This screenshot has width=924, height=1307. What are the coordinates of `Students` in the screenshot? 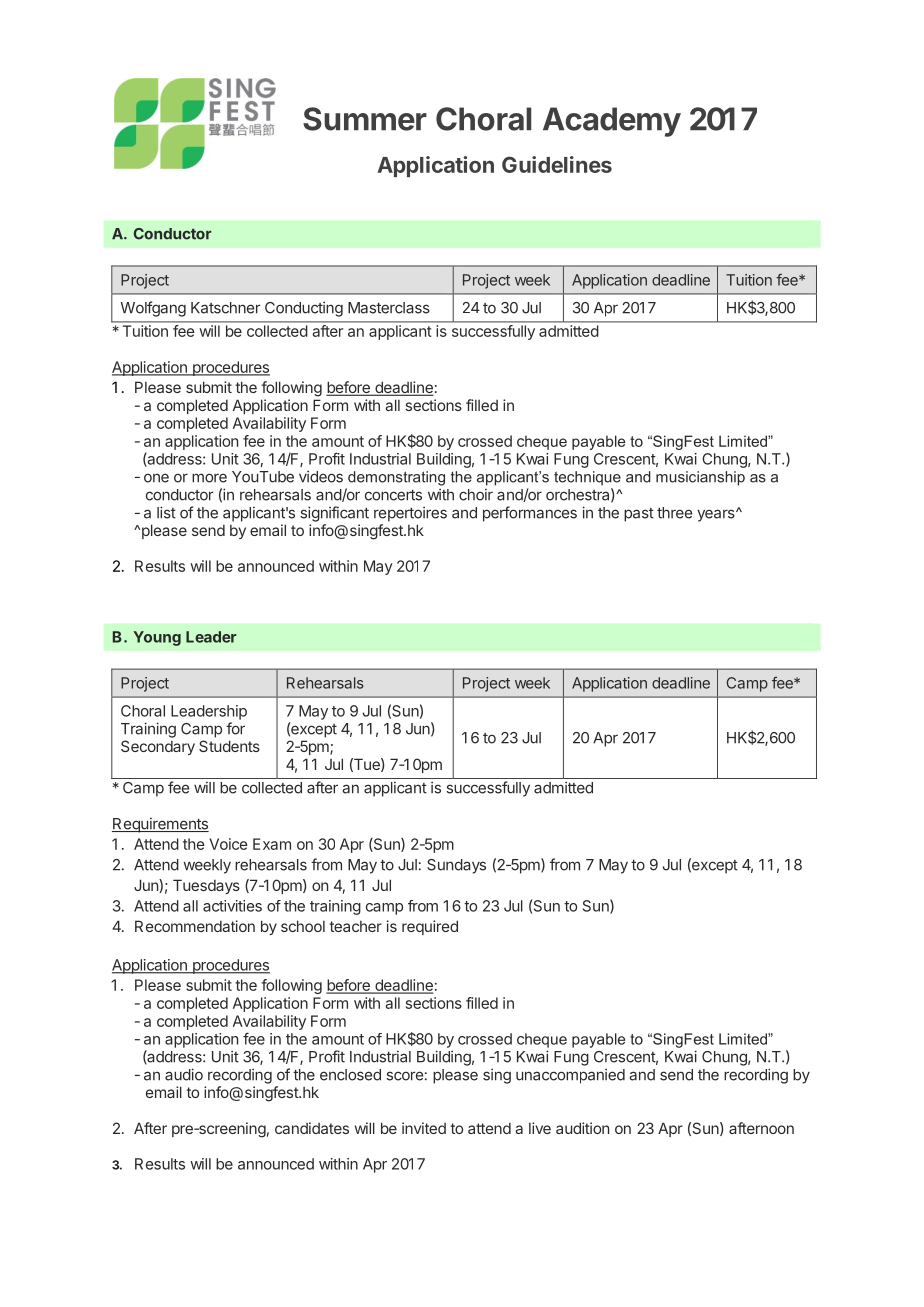 It's located at (229, 746).
